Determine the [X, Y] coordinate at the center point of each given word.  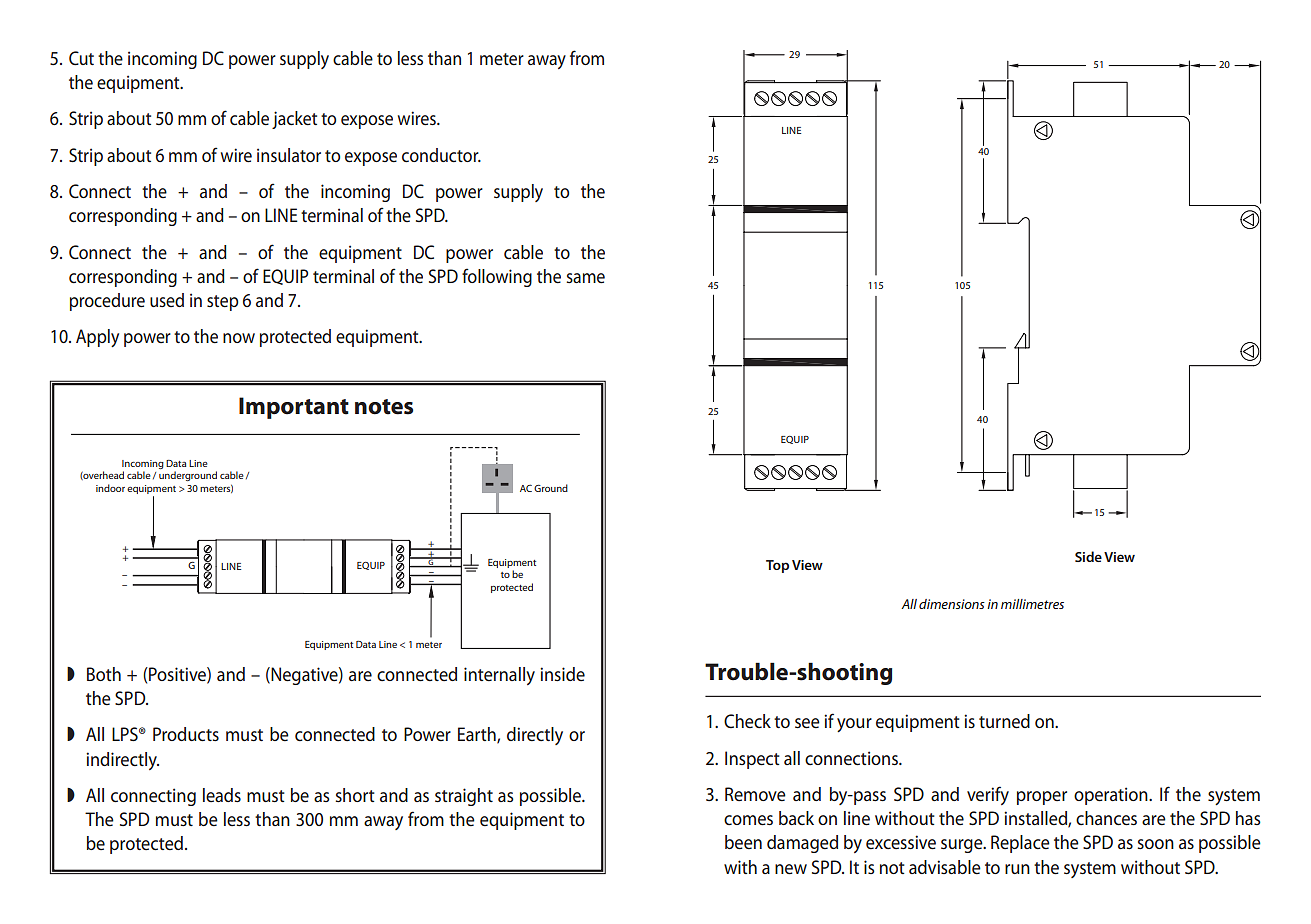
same [585, 278]
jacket [294, 120]
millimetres [1032, 604]
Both [104, 674]
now [239, 338]
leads [222, 795]
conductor [441, 155]
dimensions [952, 604]
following [497, 277]
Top [777, 566]
